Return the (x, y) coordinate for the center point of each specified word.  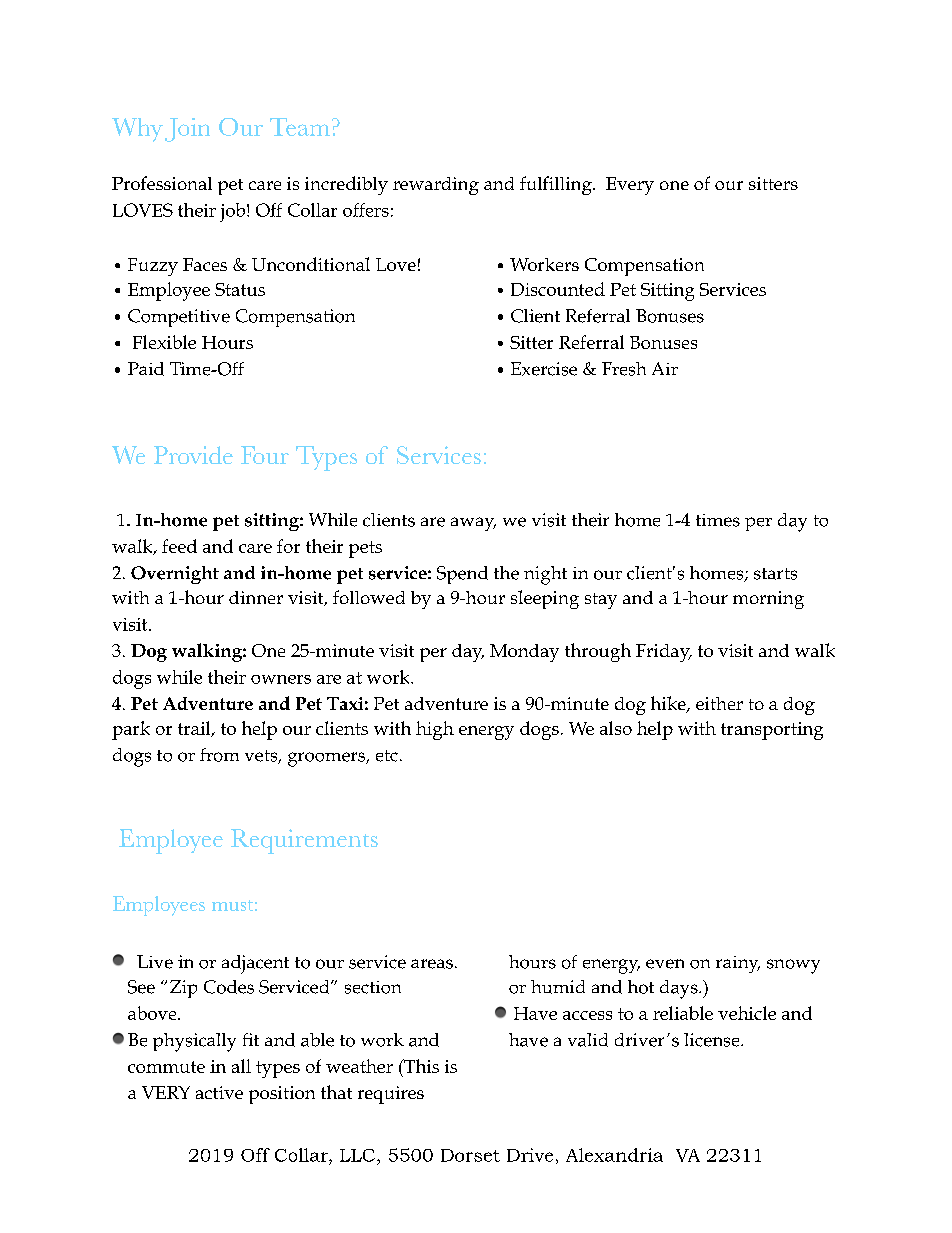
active (219, 1092)
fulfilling (557, 185)
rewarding (436, 186)
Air (665, 368)
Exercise (544, 369)
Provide (193, 455)
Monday (524, 653)
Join (187, 130)
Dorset (470, 1155)
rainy (738, 964)
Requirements (304, 841)
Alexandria (614, 1155)
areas (432, 964)
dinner (256, 597)
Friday (664, 653)
